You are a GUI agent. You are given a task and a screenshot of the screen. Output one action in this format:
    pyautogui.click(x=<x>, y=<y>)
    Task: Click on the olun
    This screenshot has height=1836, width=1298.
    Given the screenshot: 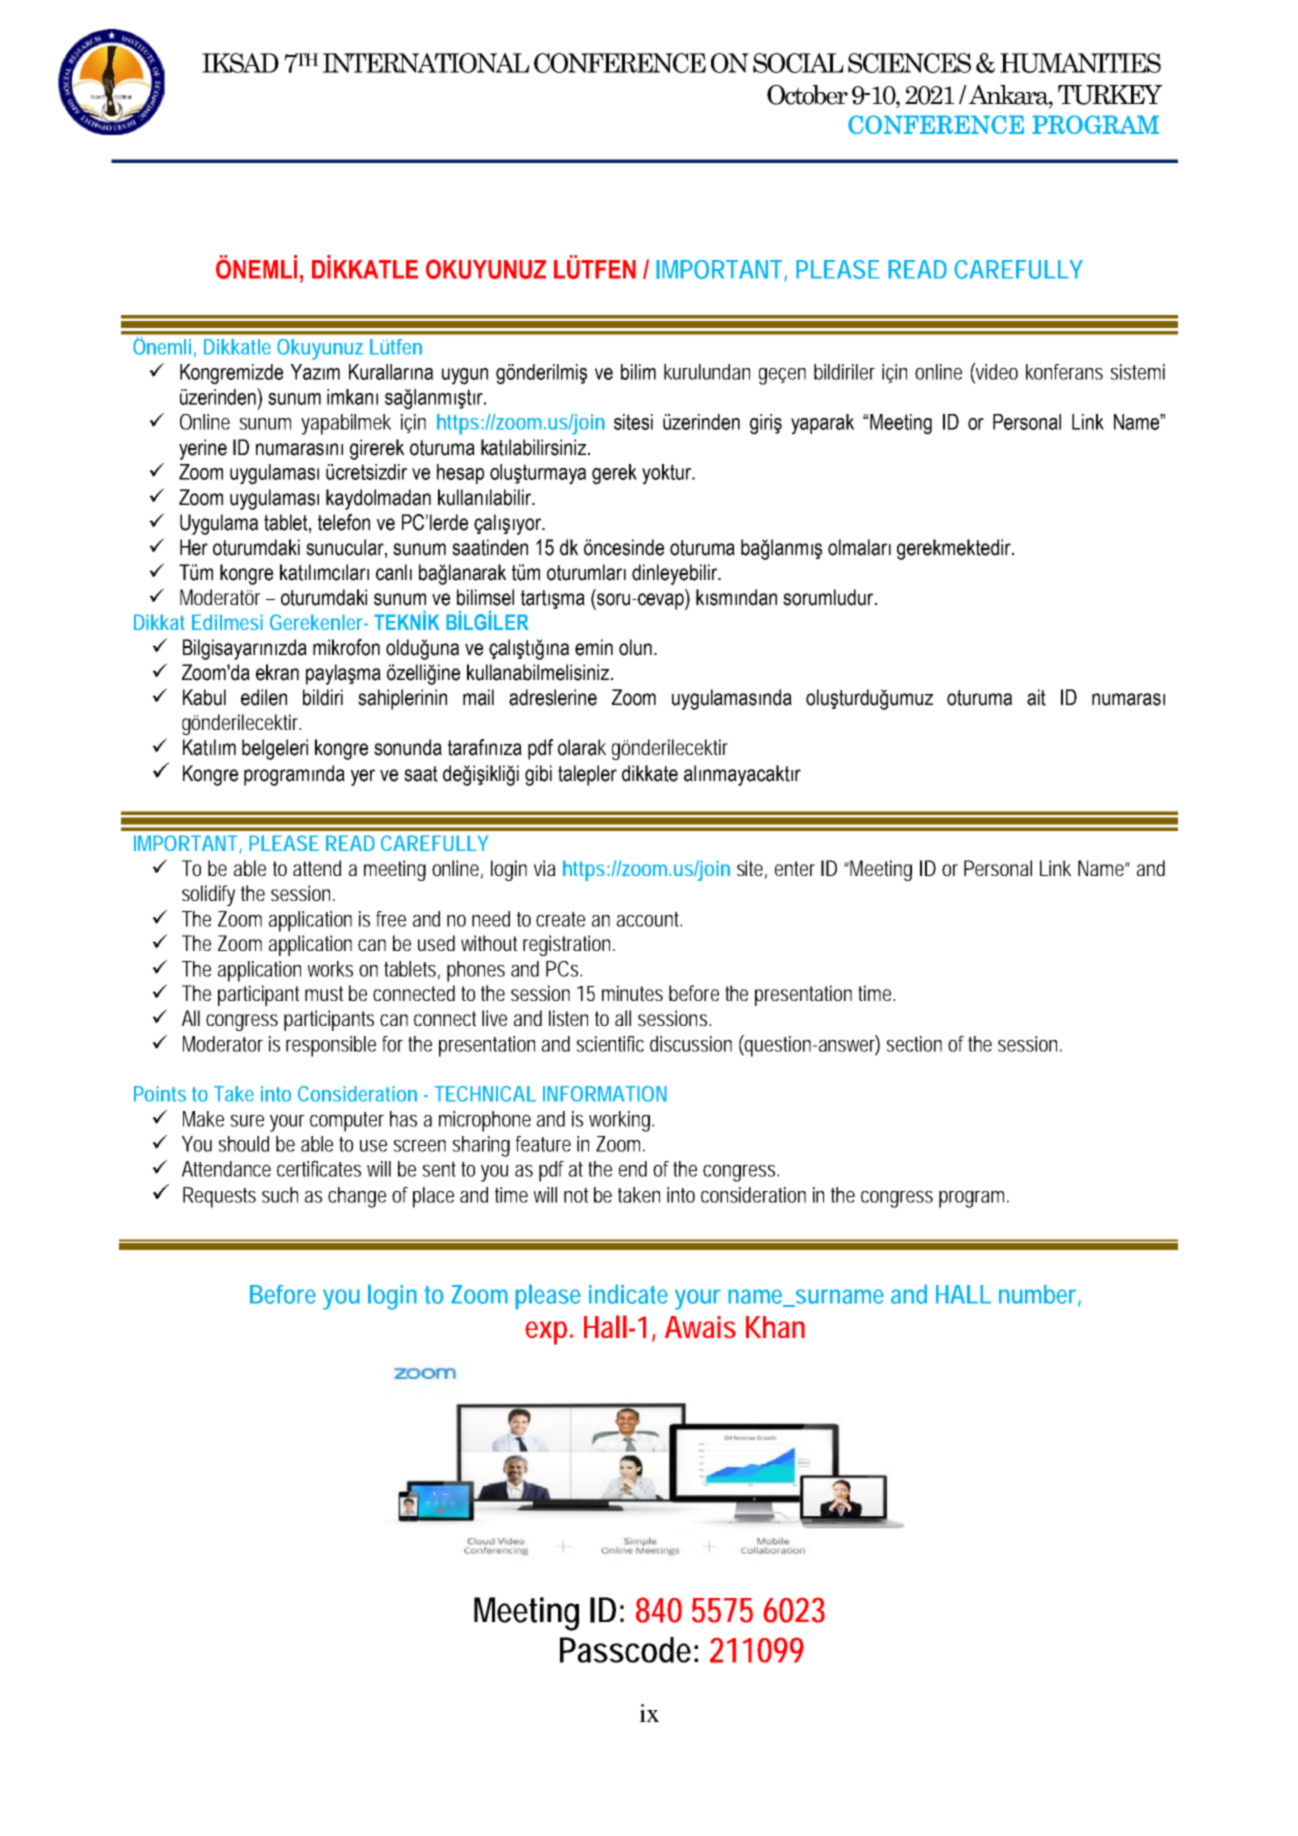 What is the action you would take?
    pyautogui.click(x=635, y=647)
